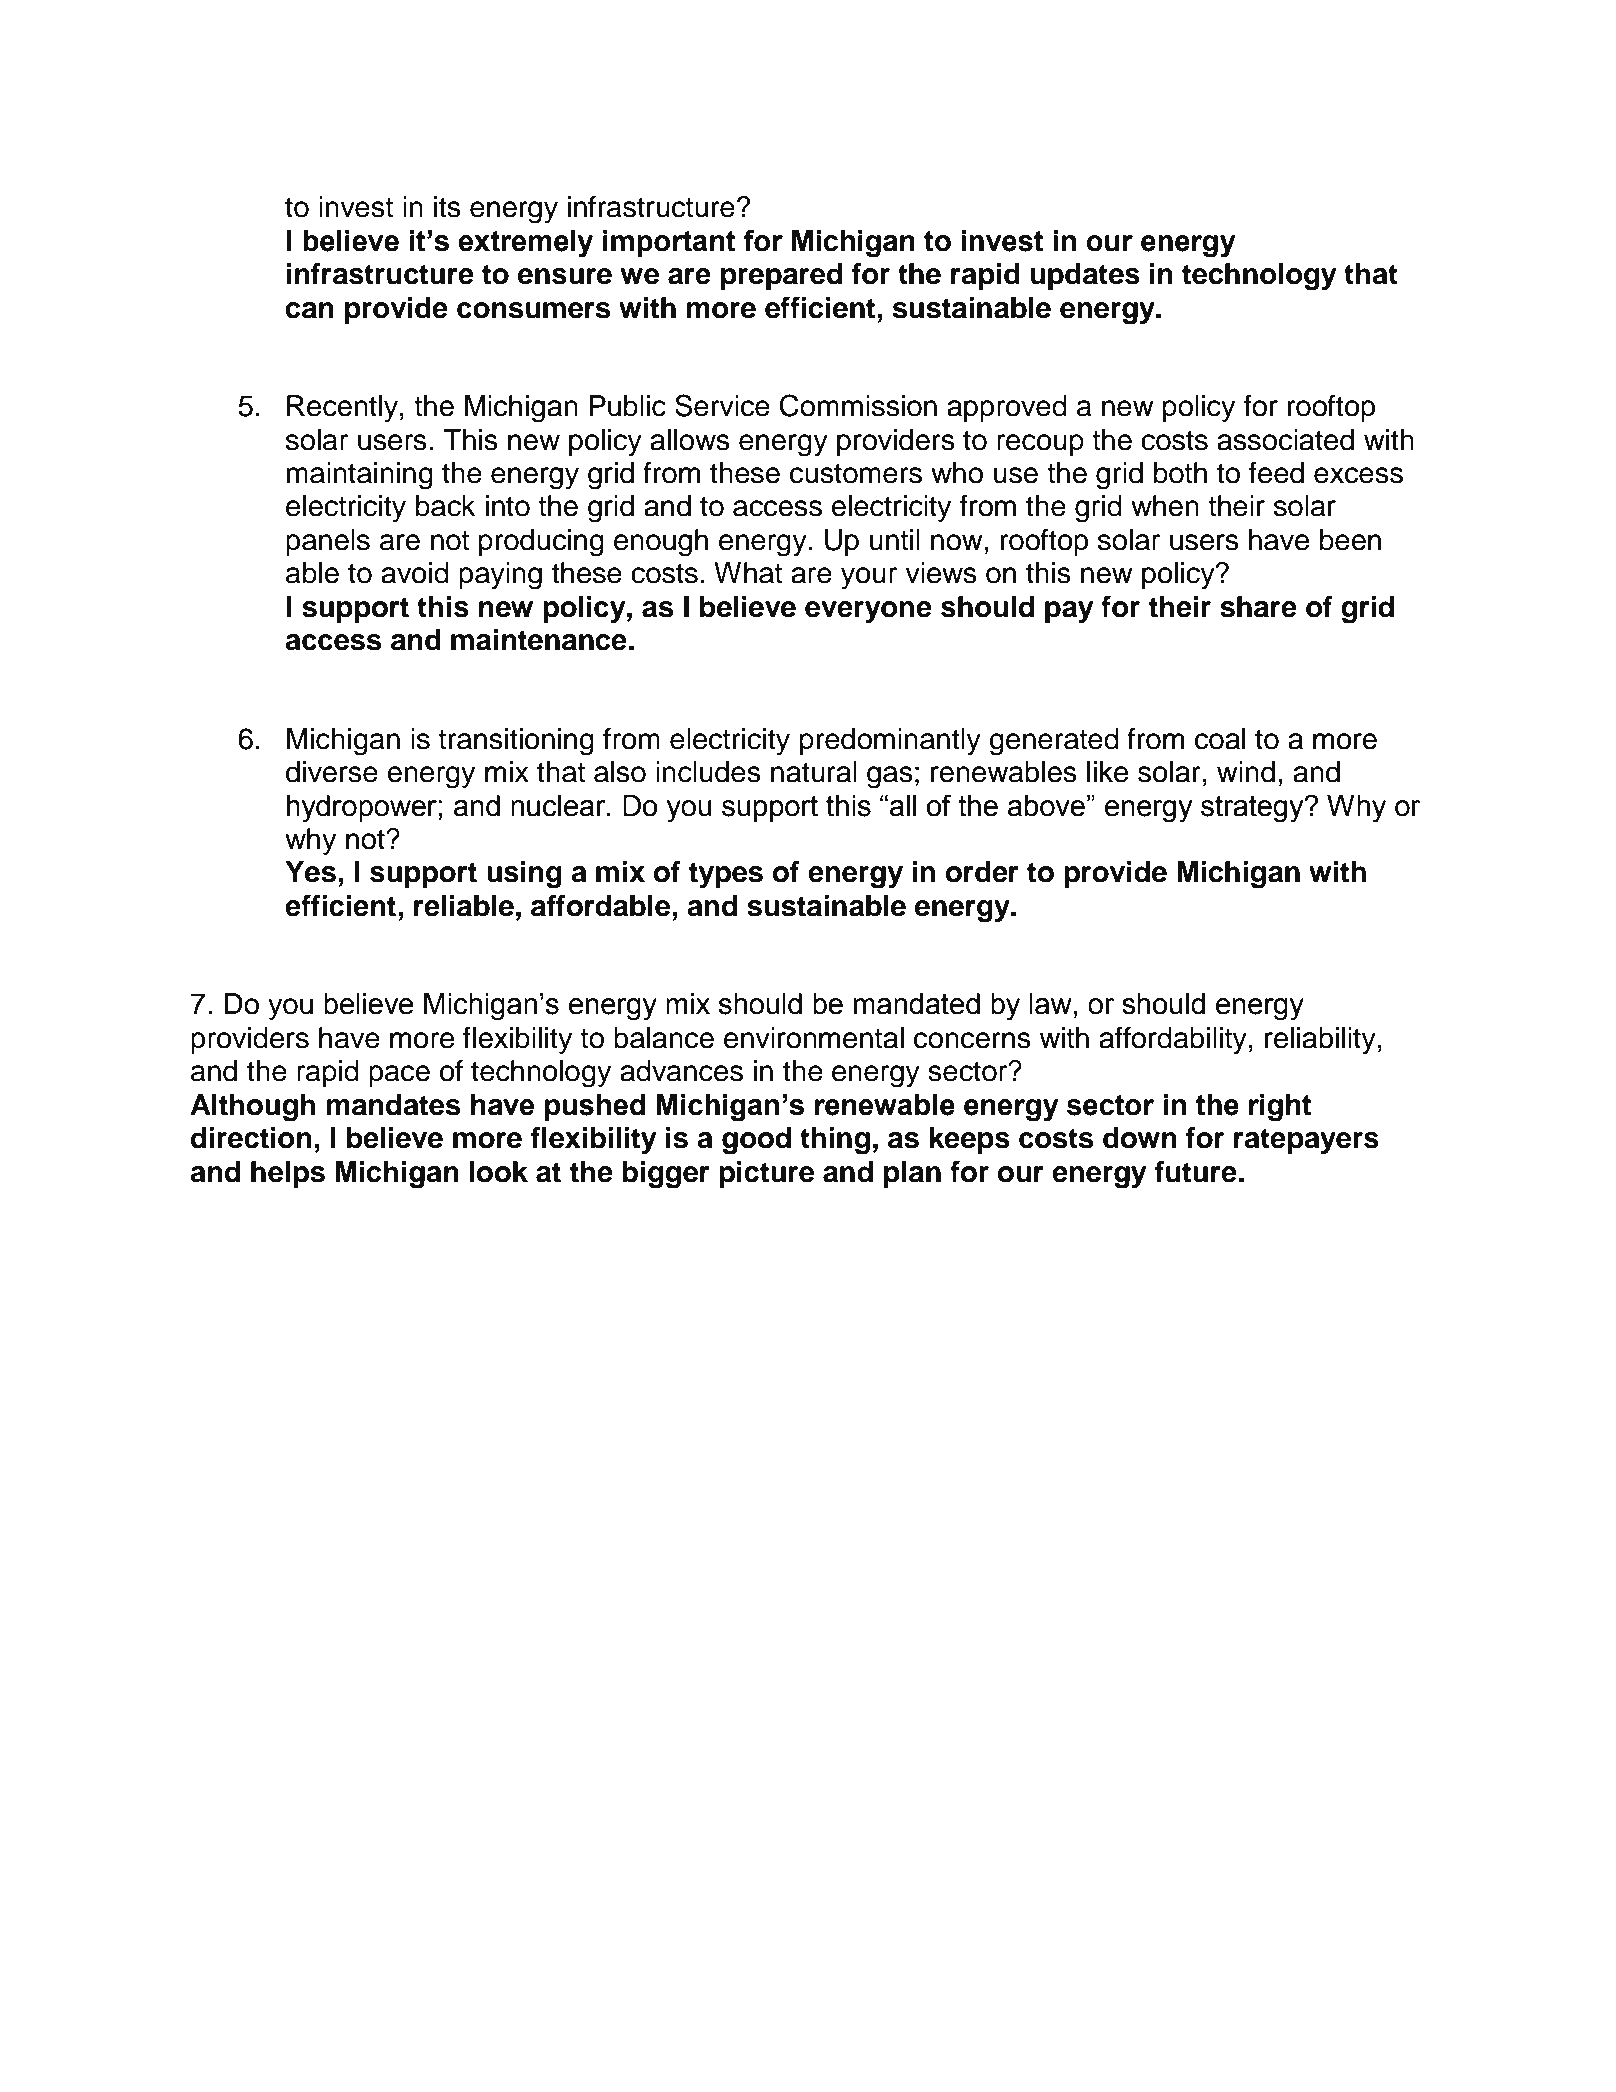 The width and height of the screenshot is (1616, 2092). Describe the element at coordinates (1253, 809) in the screenshot. I see `strategy` at that location.
